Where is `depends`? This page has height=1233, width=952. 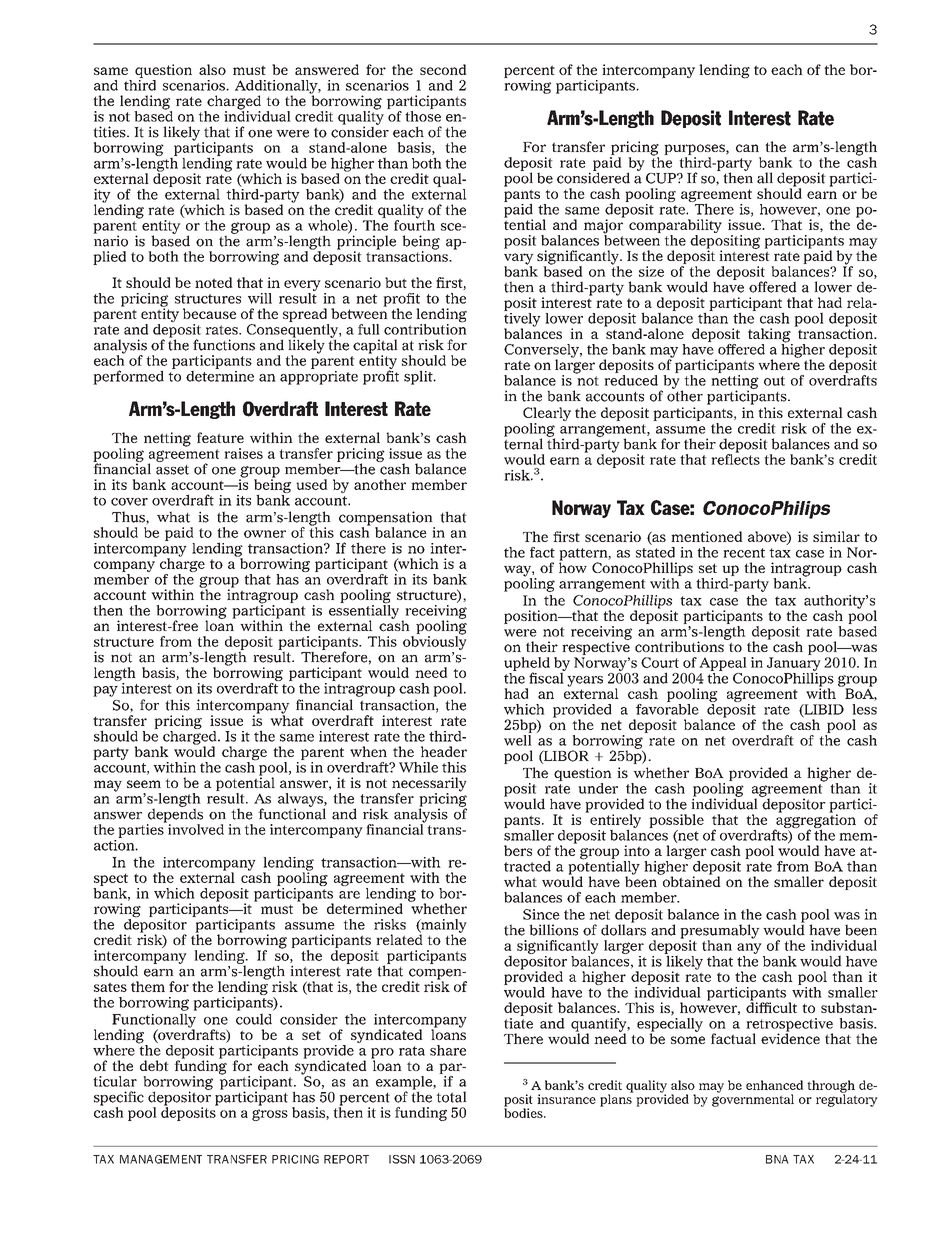 depends is located at coordinates (175, 815).
